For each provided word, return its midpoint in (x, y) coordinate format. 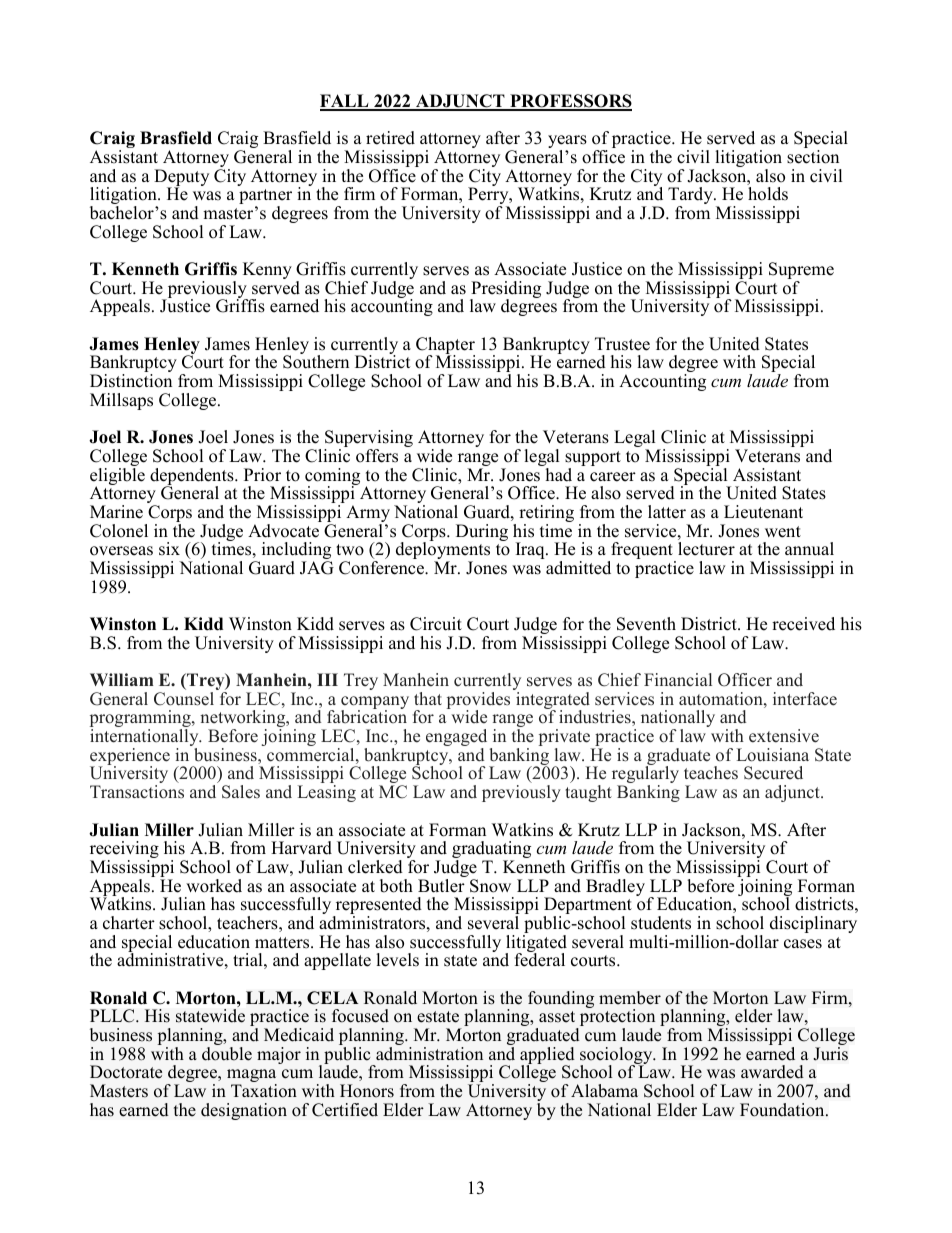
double (227, 1054)
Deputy (181, 179)
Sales (241, 792)
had (559, 475)
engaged (456, 739)
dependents (193, 478)
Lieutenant (763, 512)
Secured (773, 773)
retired (390, 138)
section (813, 157)
